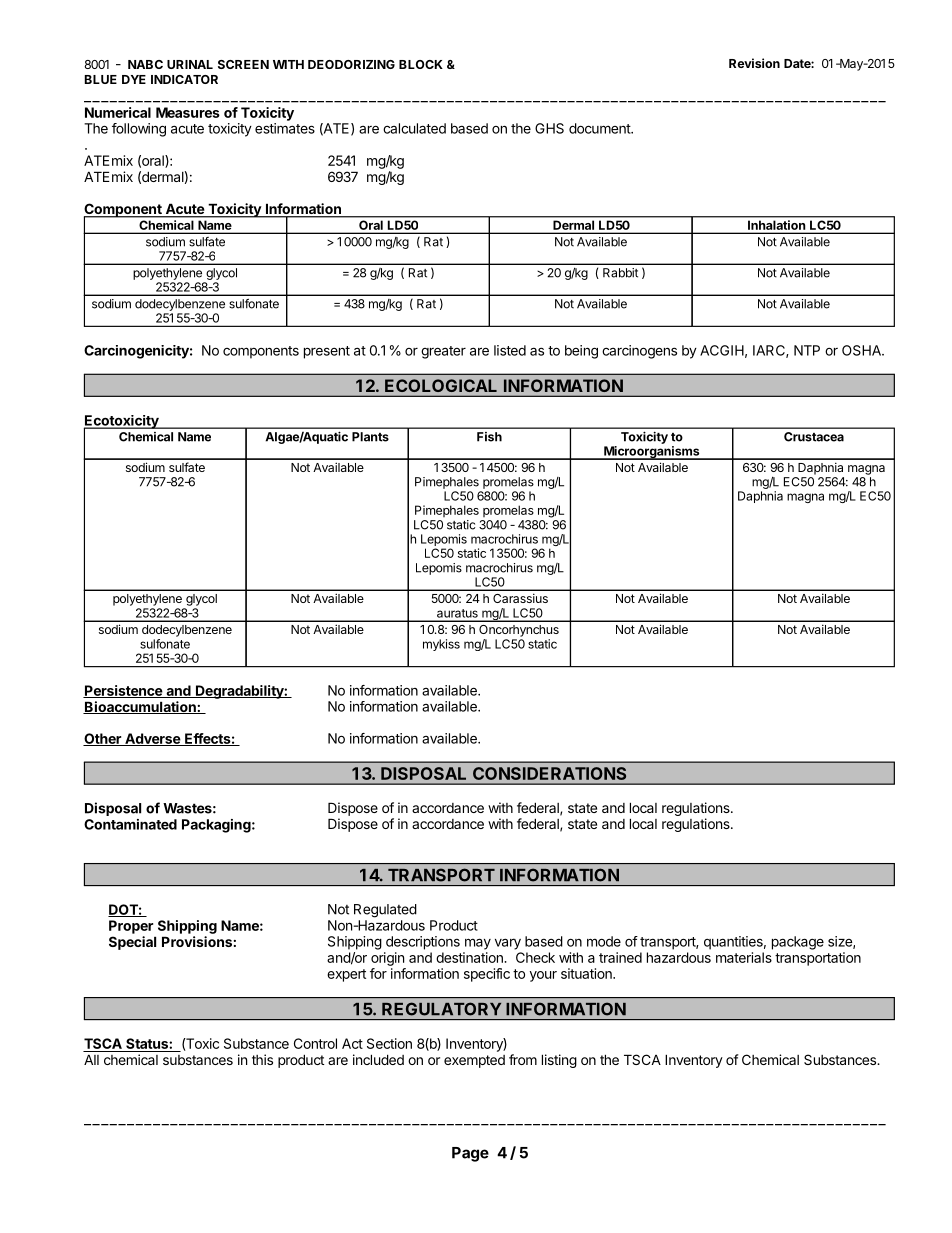 Image resolution: width=952 pixels, height=1233 pixels. I want to click on this, so click(262, 1059).
